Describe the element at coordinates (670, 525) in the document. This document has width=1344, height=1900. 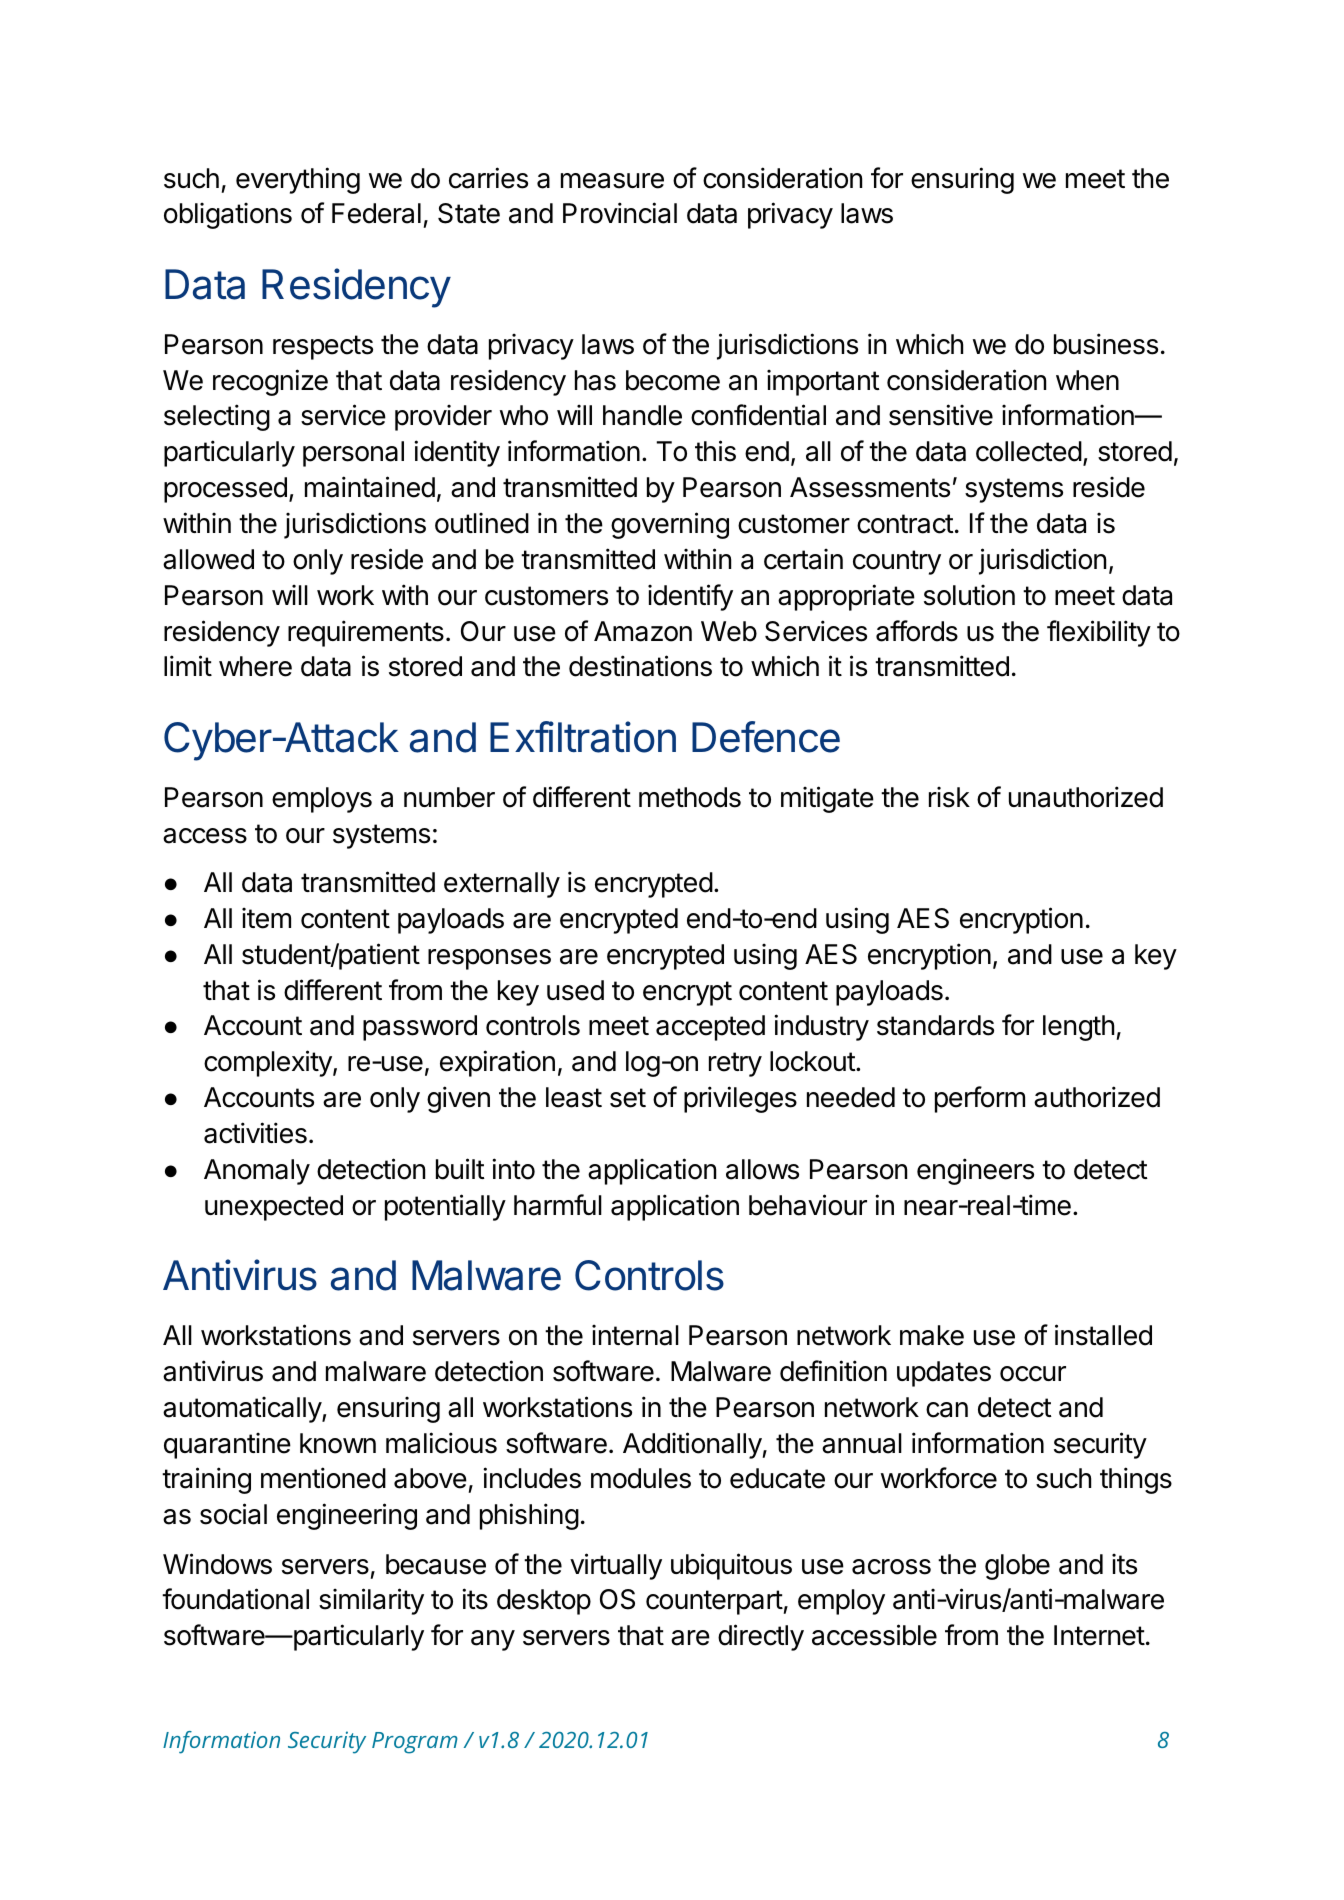
I see `governing` at that location.
